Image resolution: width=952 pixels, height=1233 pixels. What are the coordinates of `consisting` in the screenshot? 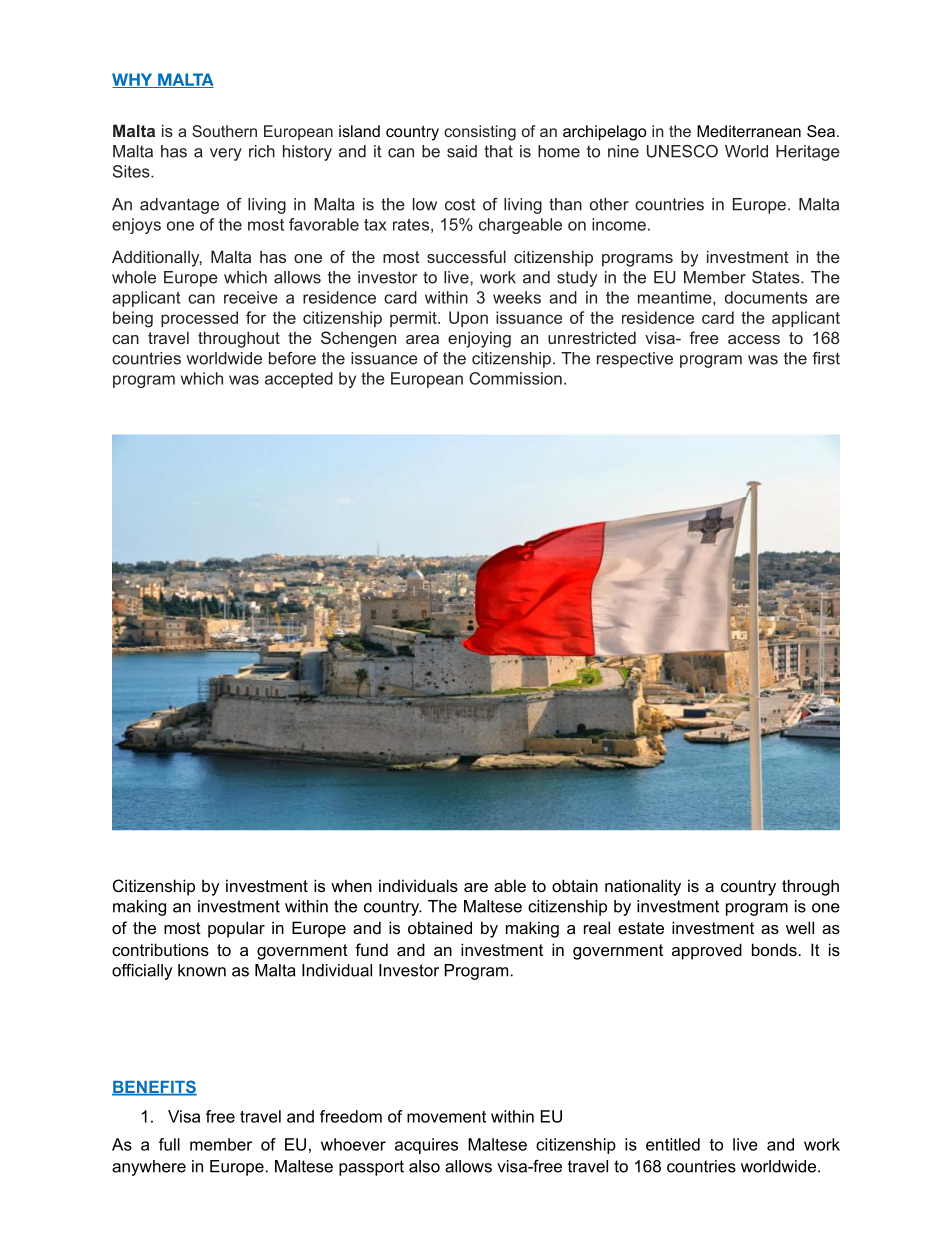 It's located at (480, 133).
